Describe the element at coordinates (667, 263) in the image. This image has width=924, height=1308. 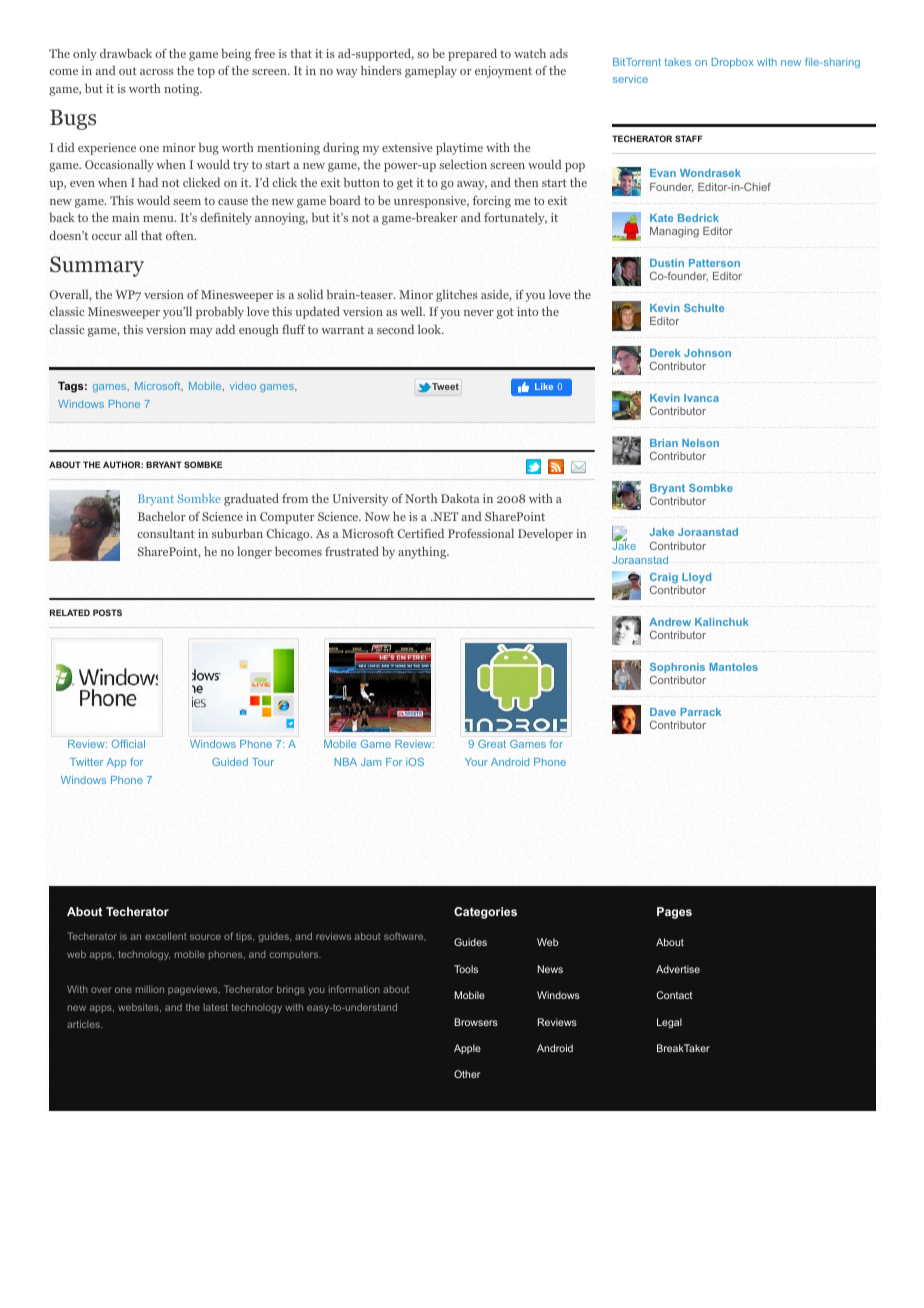
I see `Dustin` at that location.
